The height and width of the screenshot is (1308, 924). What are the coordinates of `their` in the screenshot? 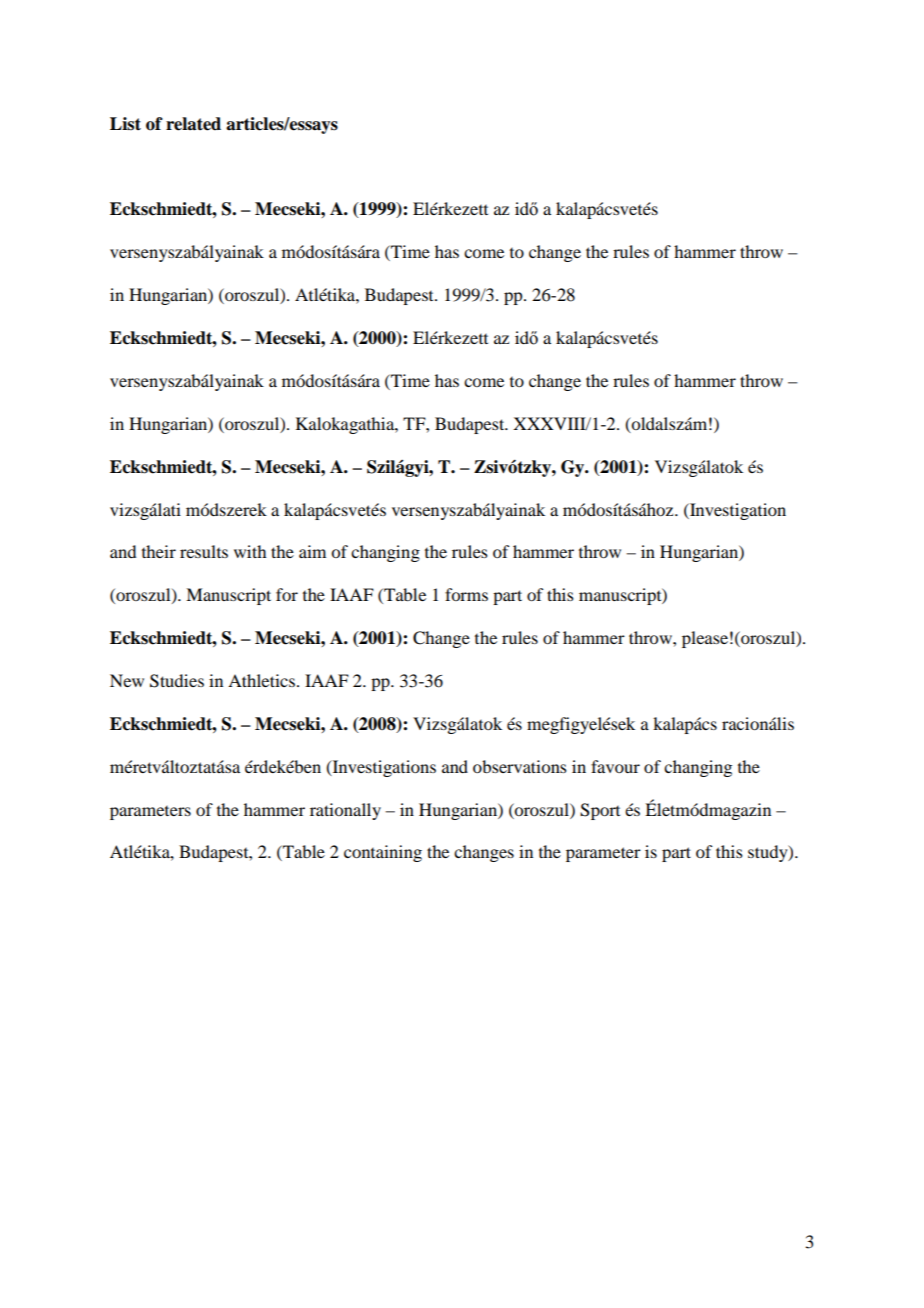 It's located at (159, 551).
